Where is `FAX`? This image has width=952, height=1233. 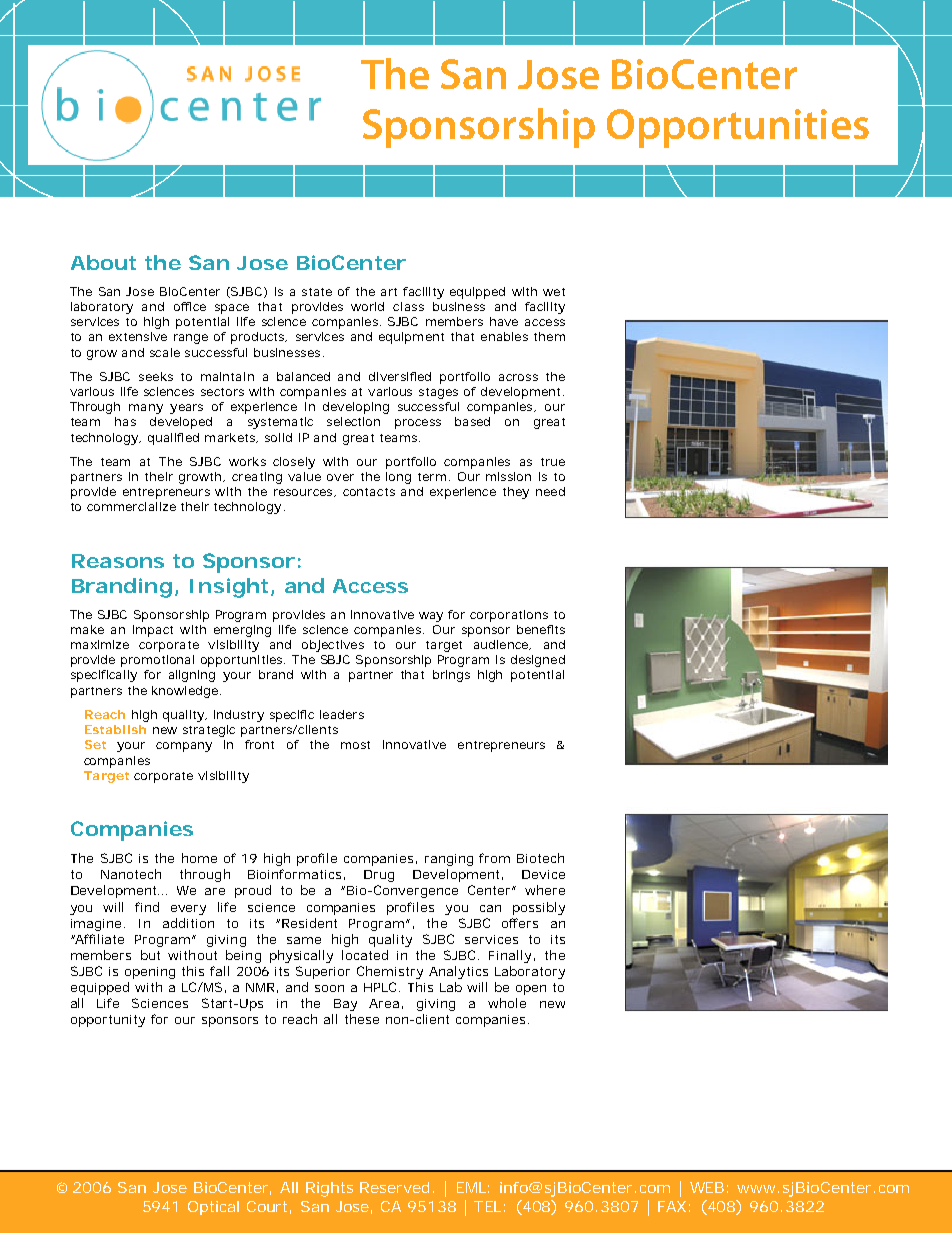 FAX is located at coordinates (672, 1206).
